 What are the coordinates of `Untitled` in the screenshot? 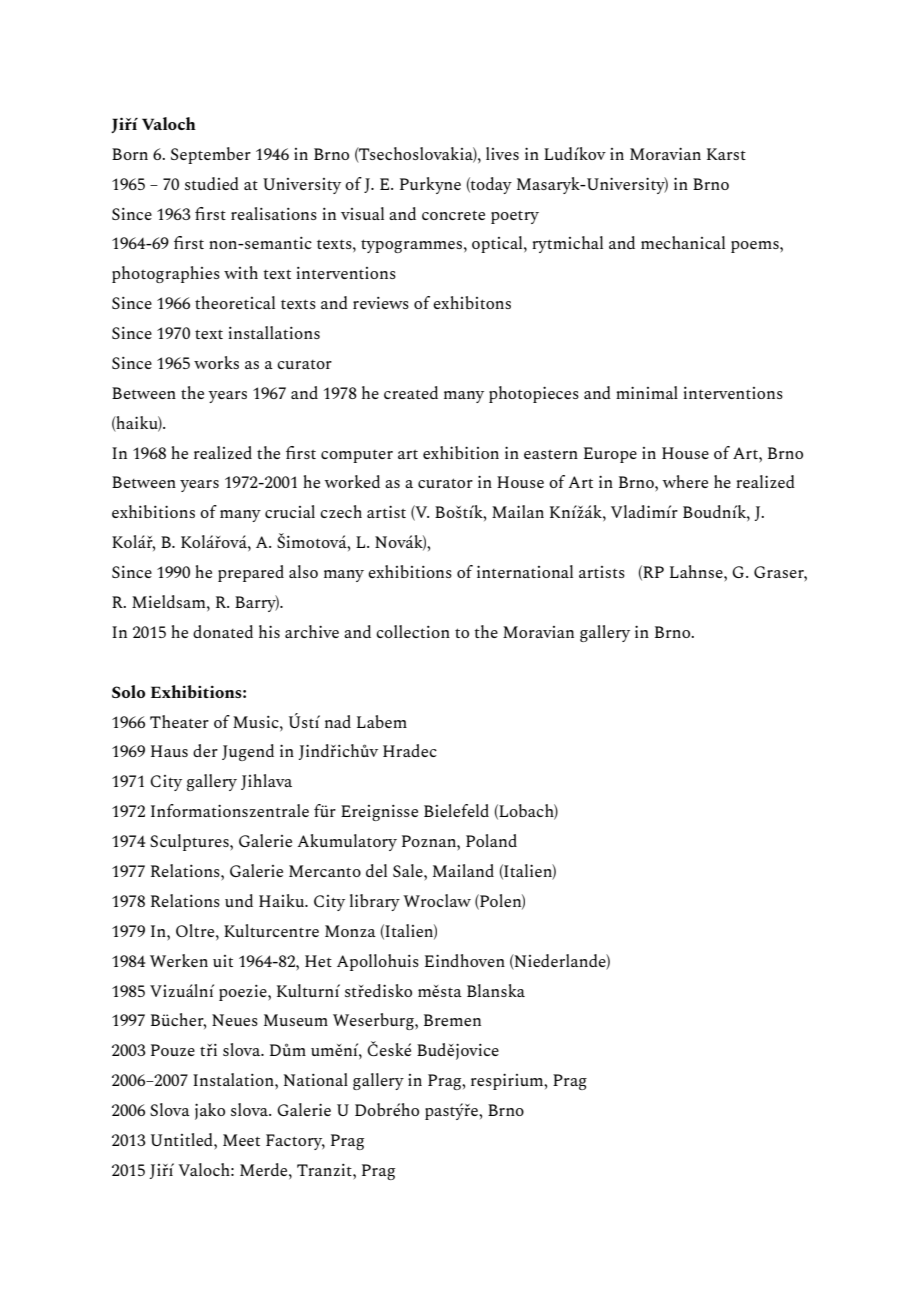 It's located at (183, 1139).
